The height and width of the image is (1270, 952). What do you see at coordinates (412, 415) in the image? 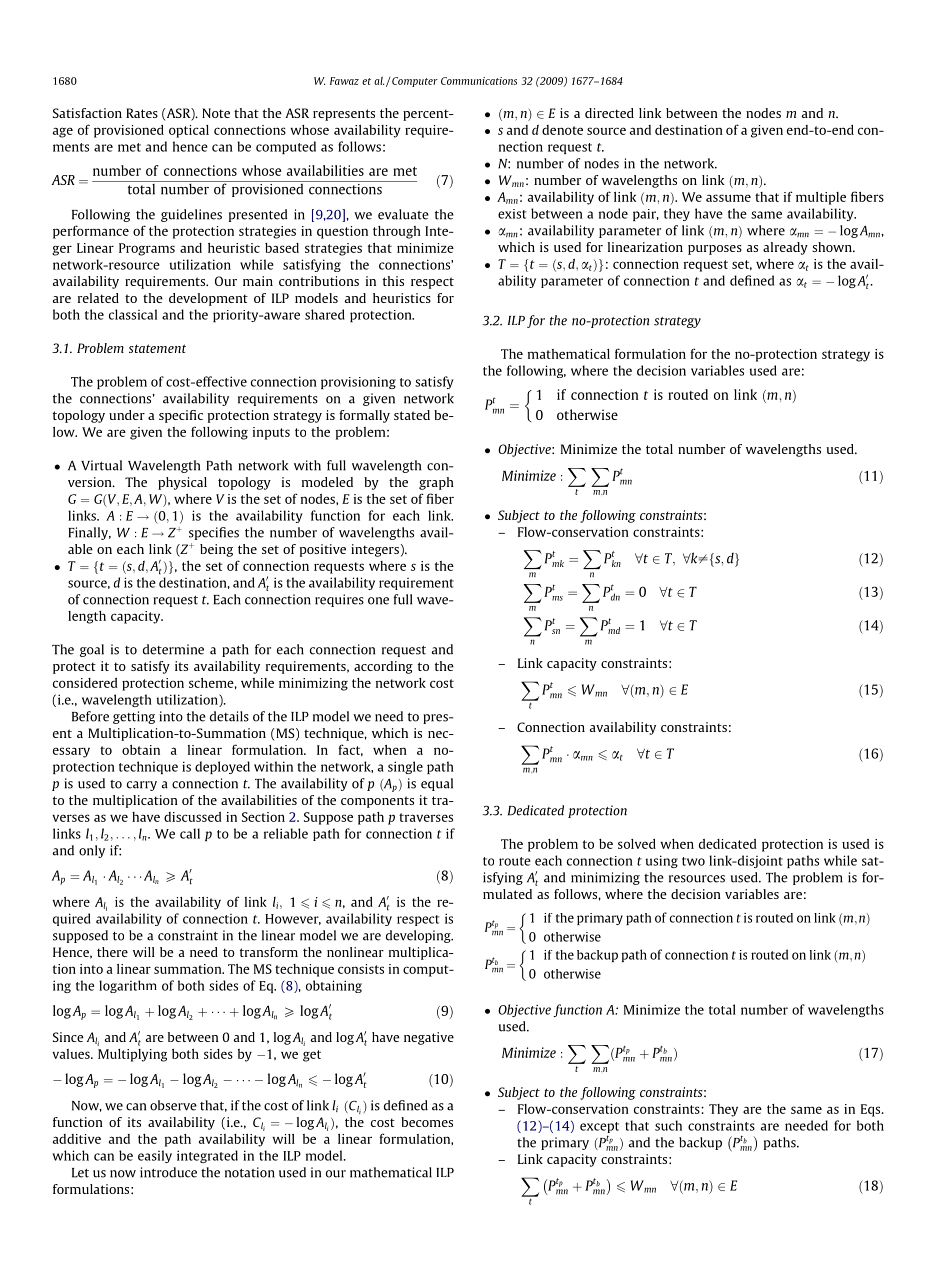
I see `stated` at bounding box center [412, 415].
